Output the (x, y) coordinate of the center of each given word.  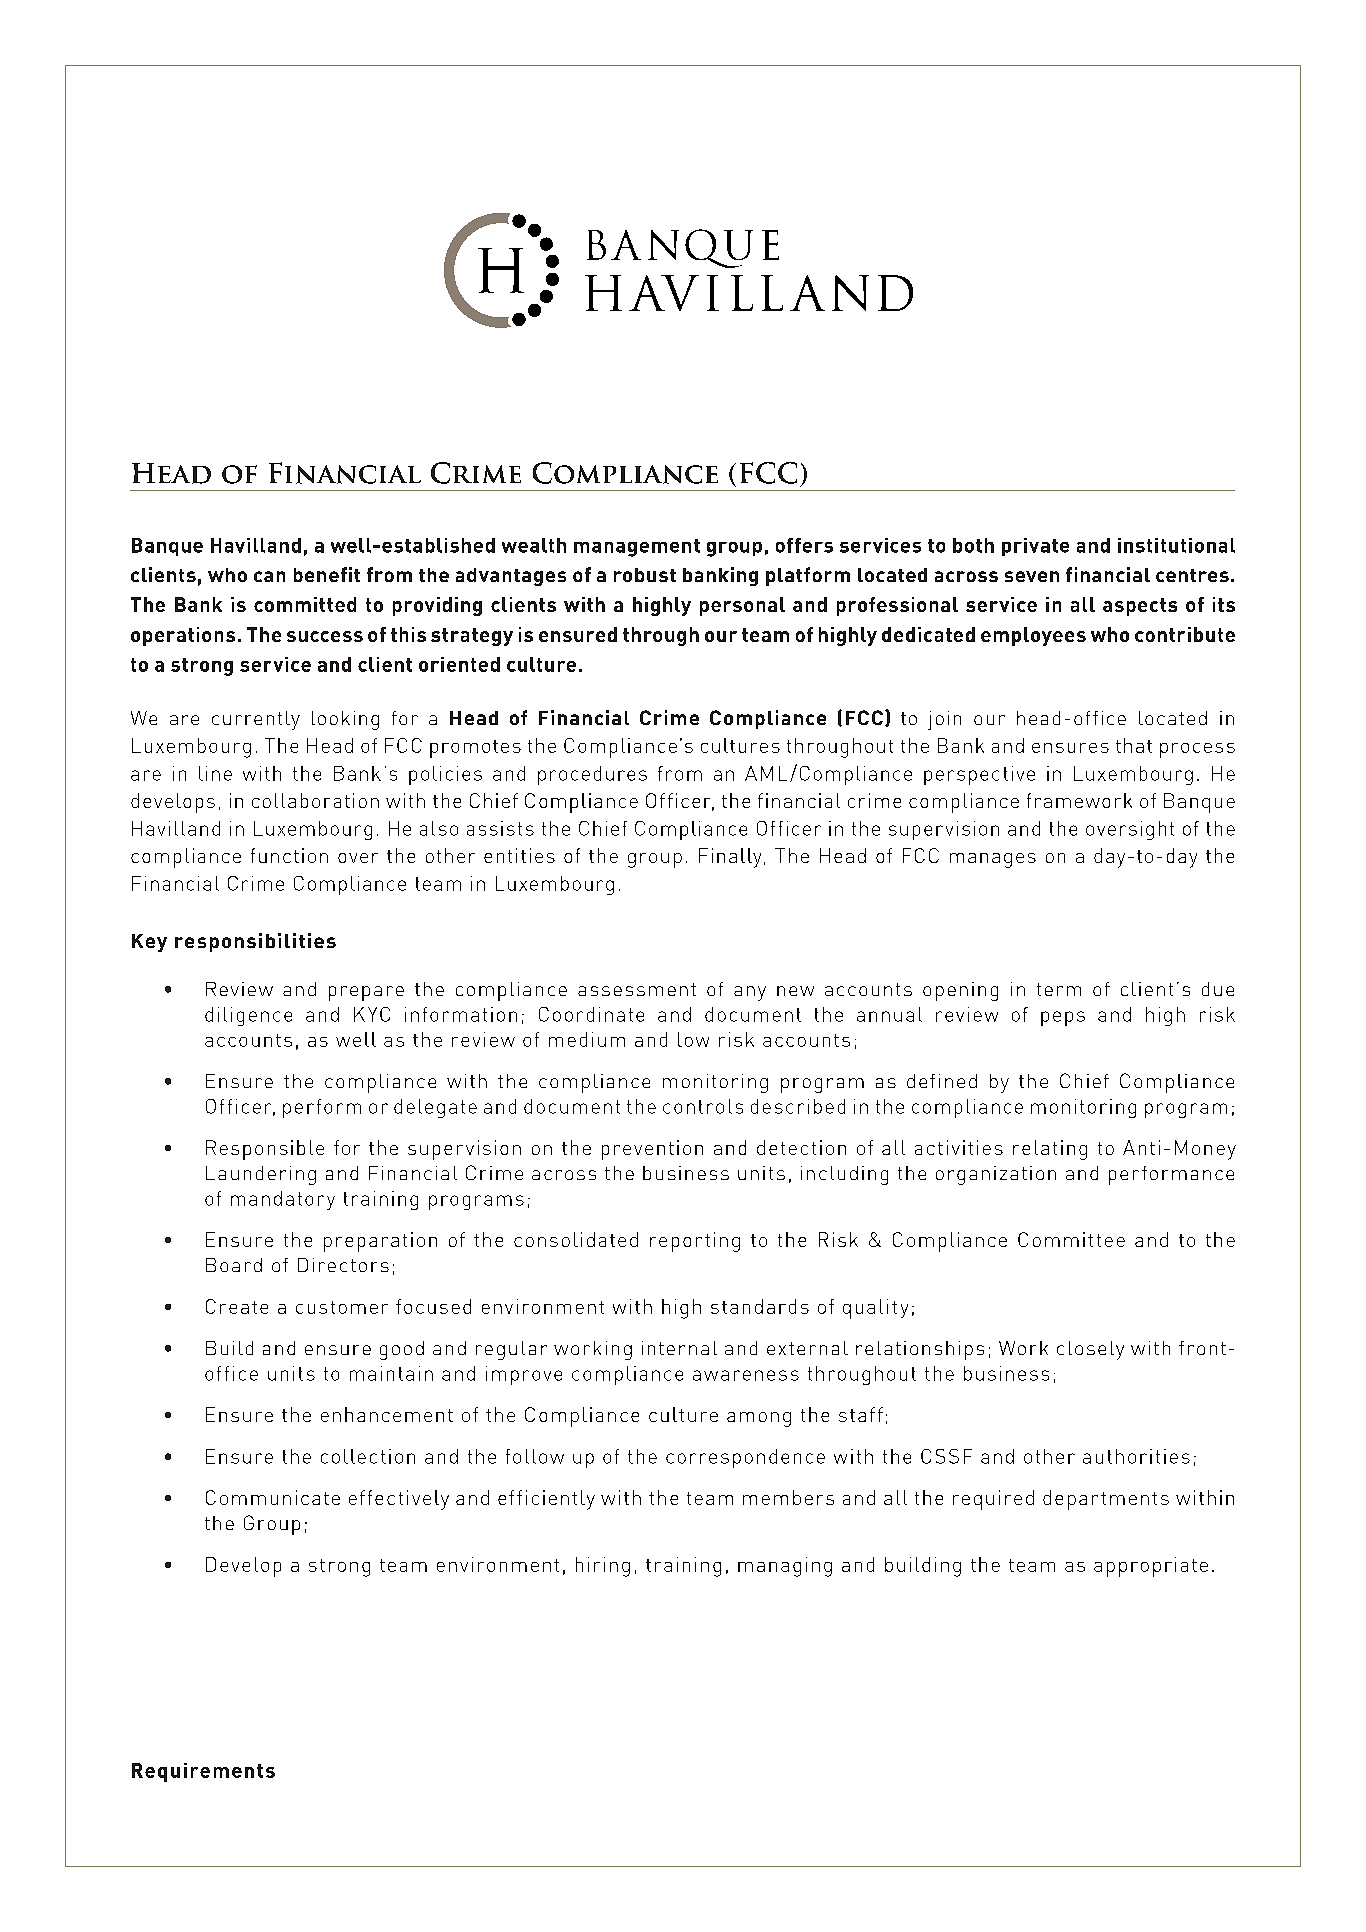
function (289, 855)
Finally (730, 858)
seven (1032, 576)
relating (1050, 1150)
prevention (652, 1150)
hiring (603, 1567)
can (269, 576)
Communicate (273, 1497)
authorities (1136, 1456)
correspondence (745, 1458)
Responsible (265, 1150)
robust (645, 575)
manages (993, 860)
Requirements (203, 1772)
